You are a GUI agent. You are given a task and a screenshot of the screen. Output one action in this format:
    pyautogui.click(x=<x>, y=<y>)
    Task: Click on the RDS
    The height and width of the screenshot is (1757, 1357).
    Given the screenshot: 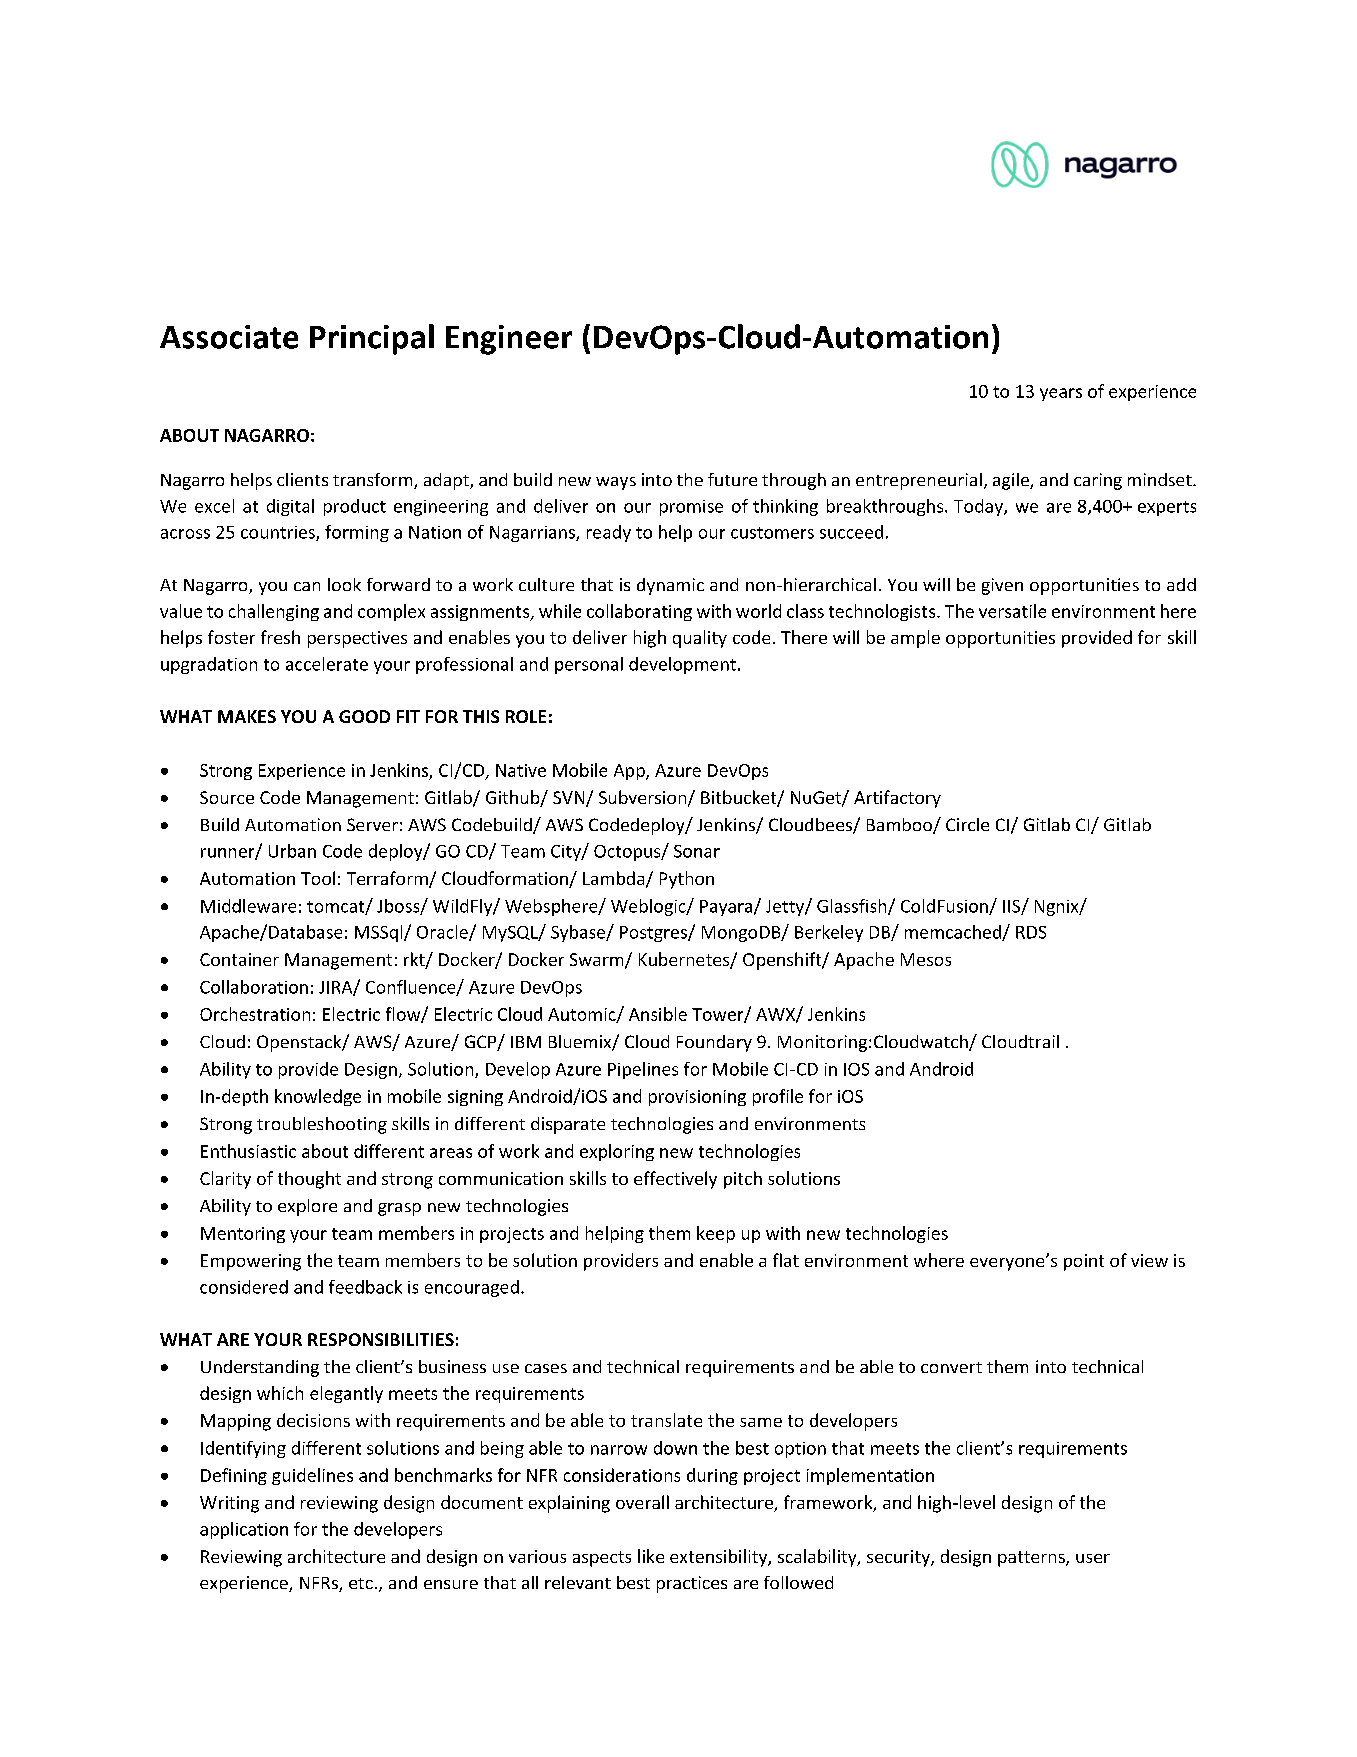 What is the action you would take?
    pyautogui.click(x=1031, y=932)
